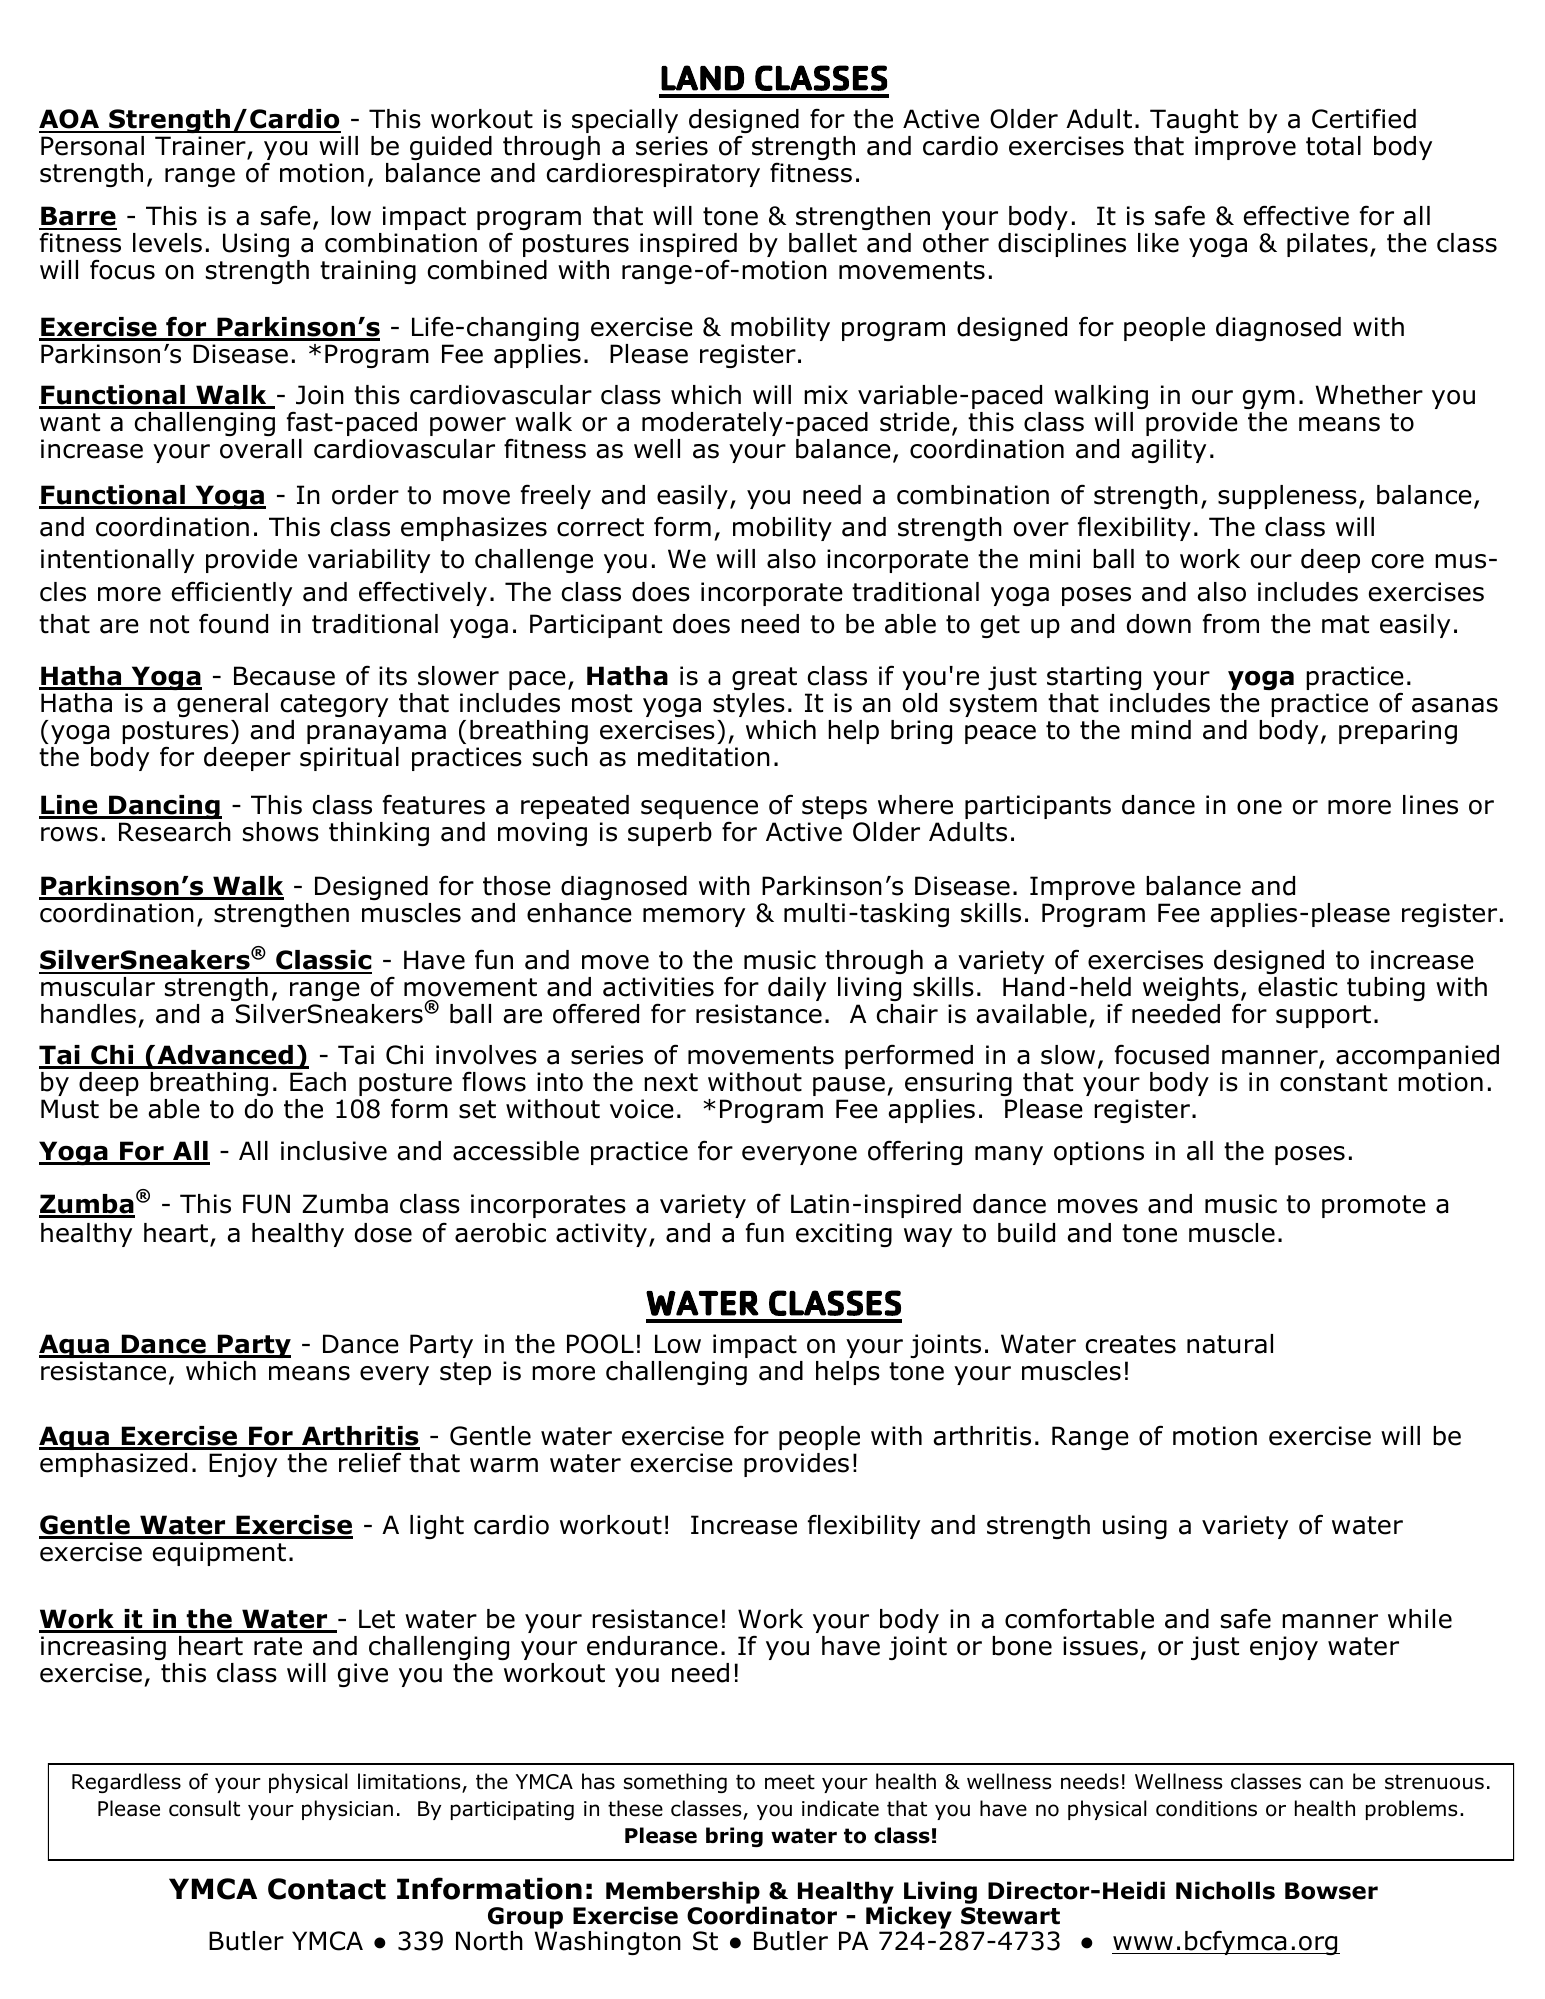 This screenshot has width=1545, height=1999. I want to click on support, so click(1323, 1016).
